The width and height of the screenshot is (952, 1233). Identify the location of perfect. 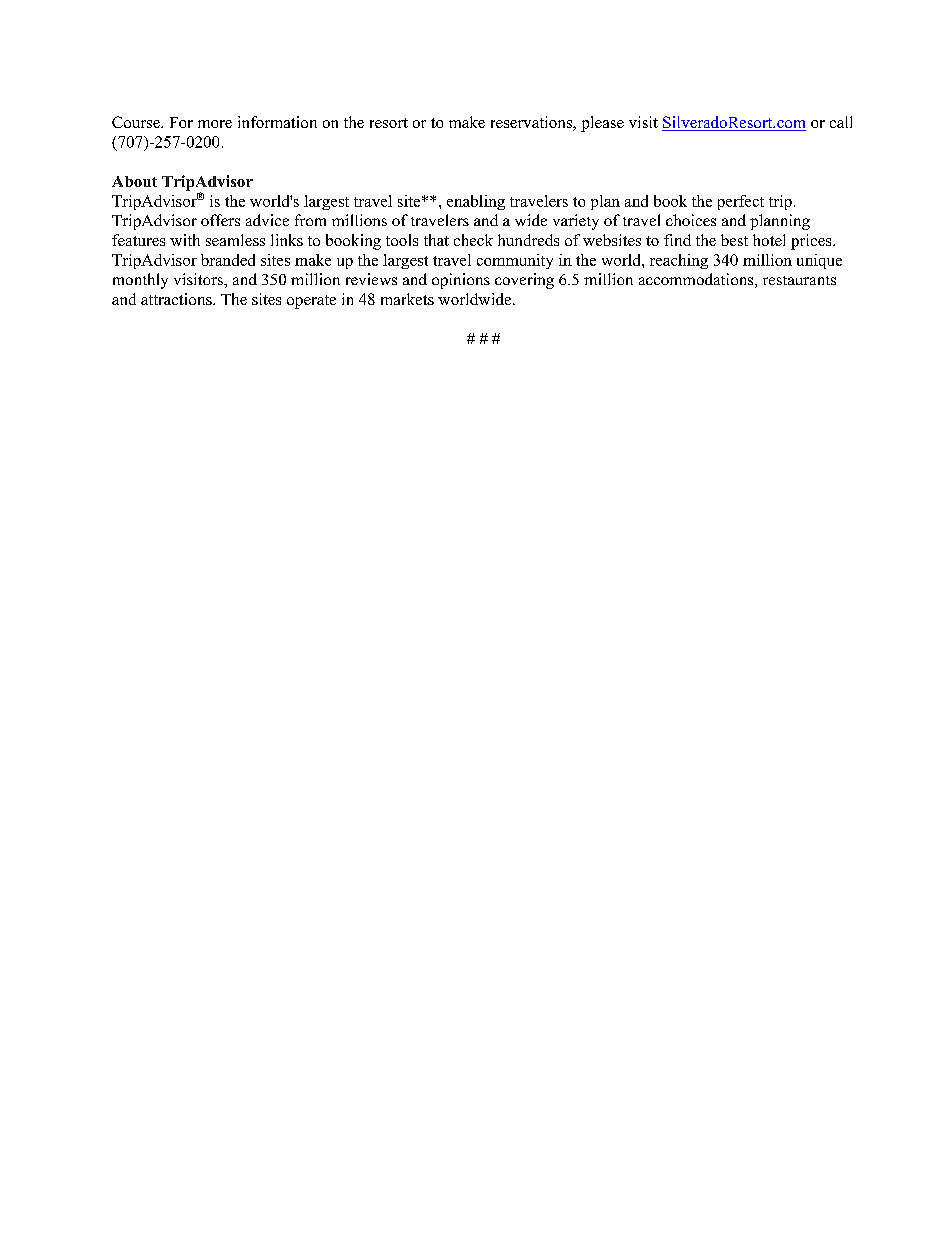
(741, 202).
